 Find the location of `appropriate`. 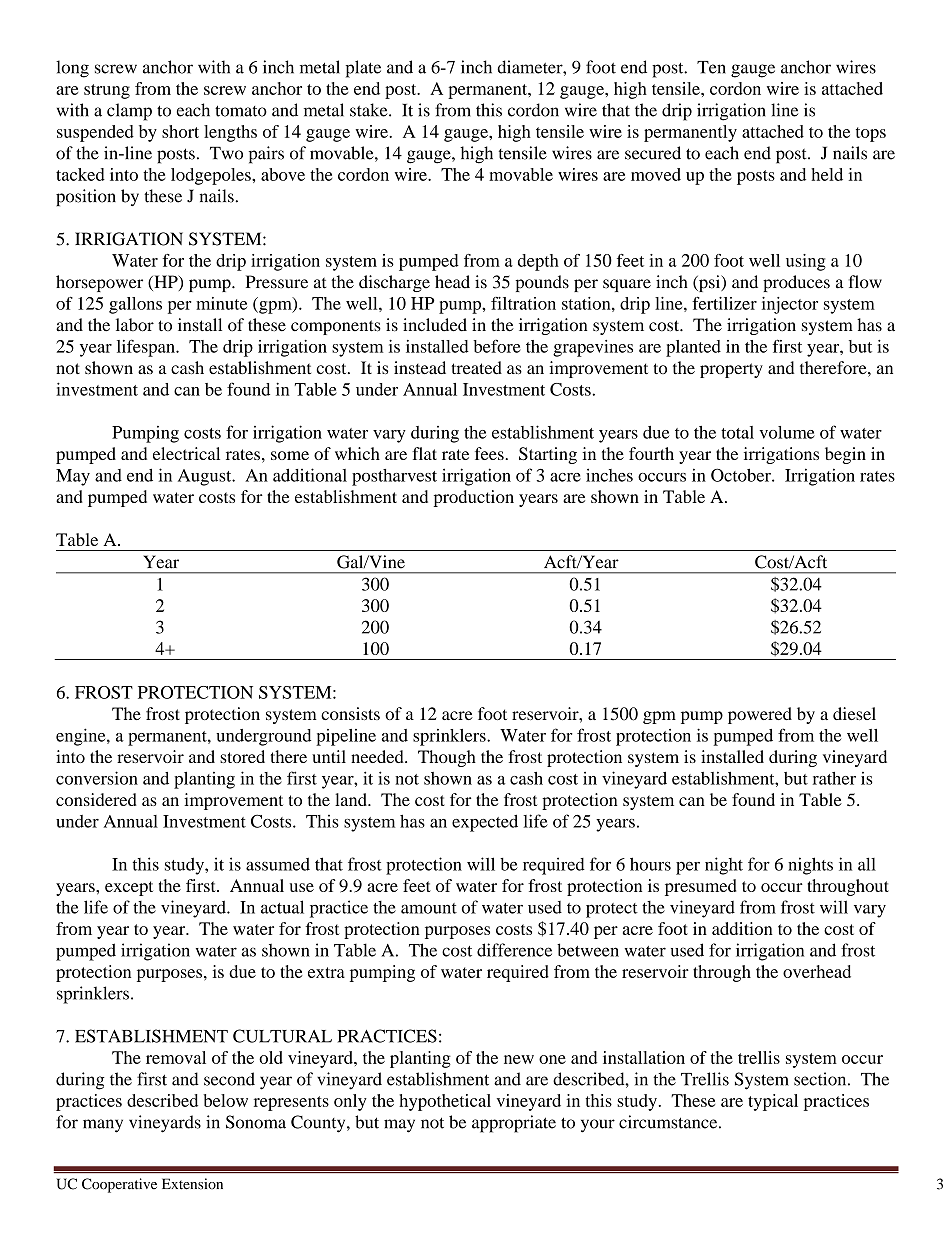

appropriate is located at coordinates (514, 1124).
